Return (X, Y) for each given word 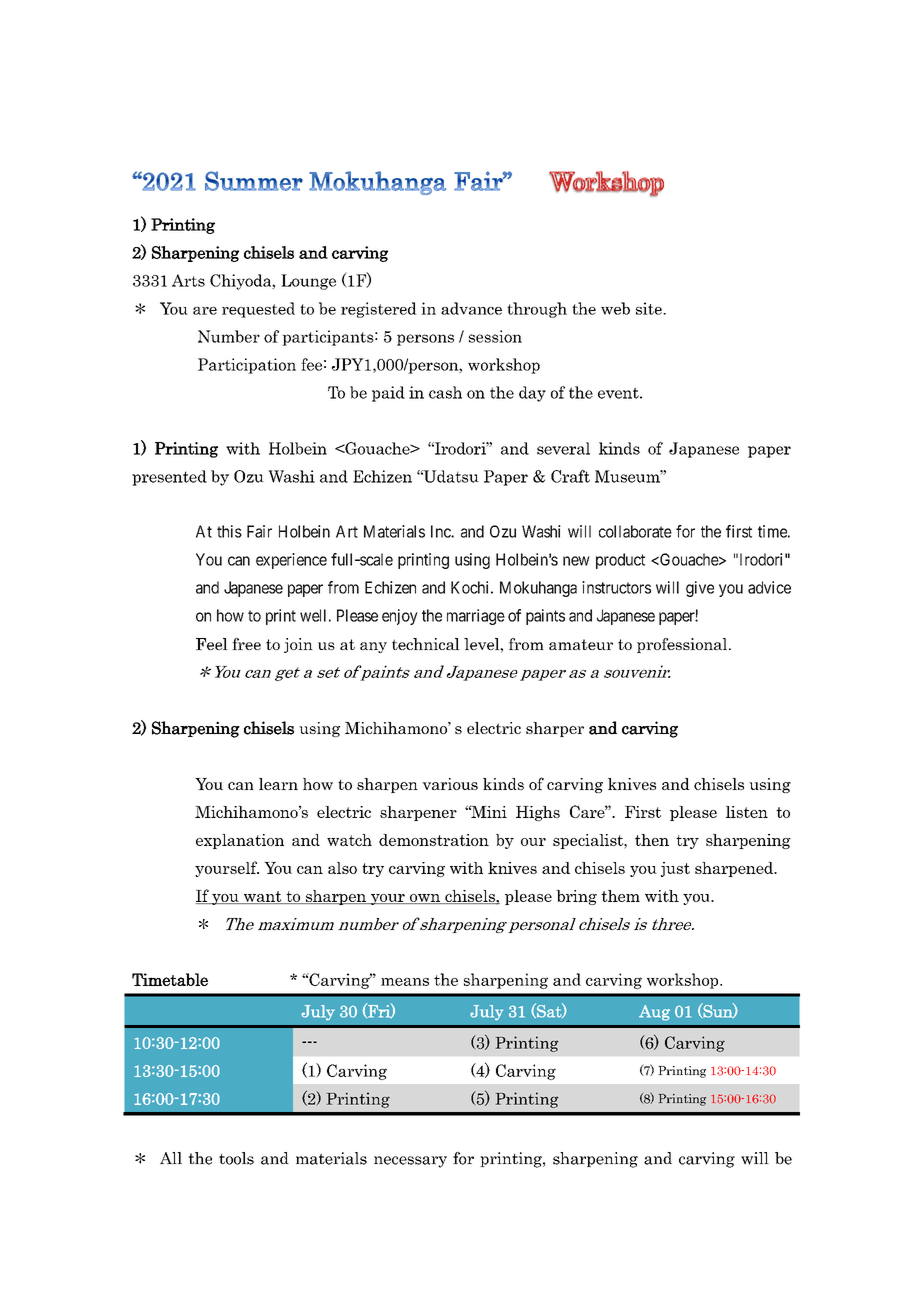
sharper (555, 729)
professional (683, 645)
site (650, 308)
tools (236, 1158)
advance (471, 308)
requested (258, 310)
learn (278, 784)
